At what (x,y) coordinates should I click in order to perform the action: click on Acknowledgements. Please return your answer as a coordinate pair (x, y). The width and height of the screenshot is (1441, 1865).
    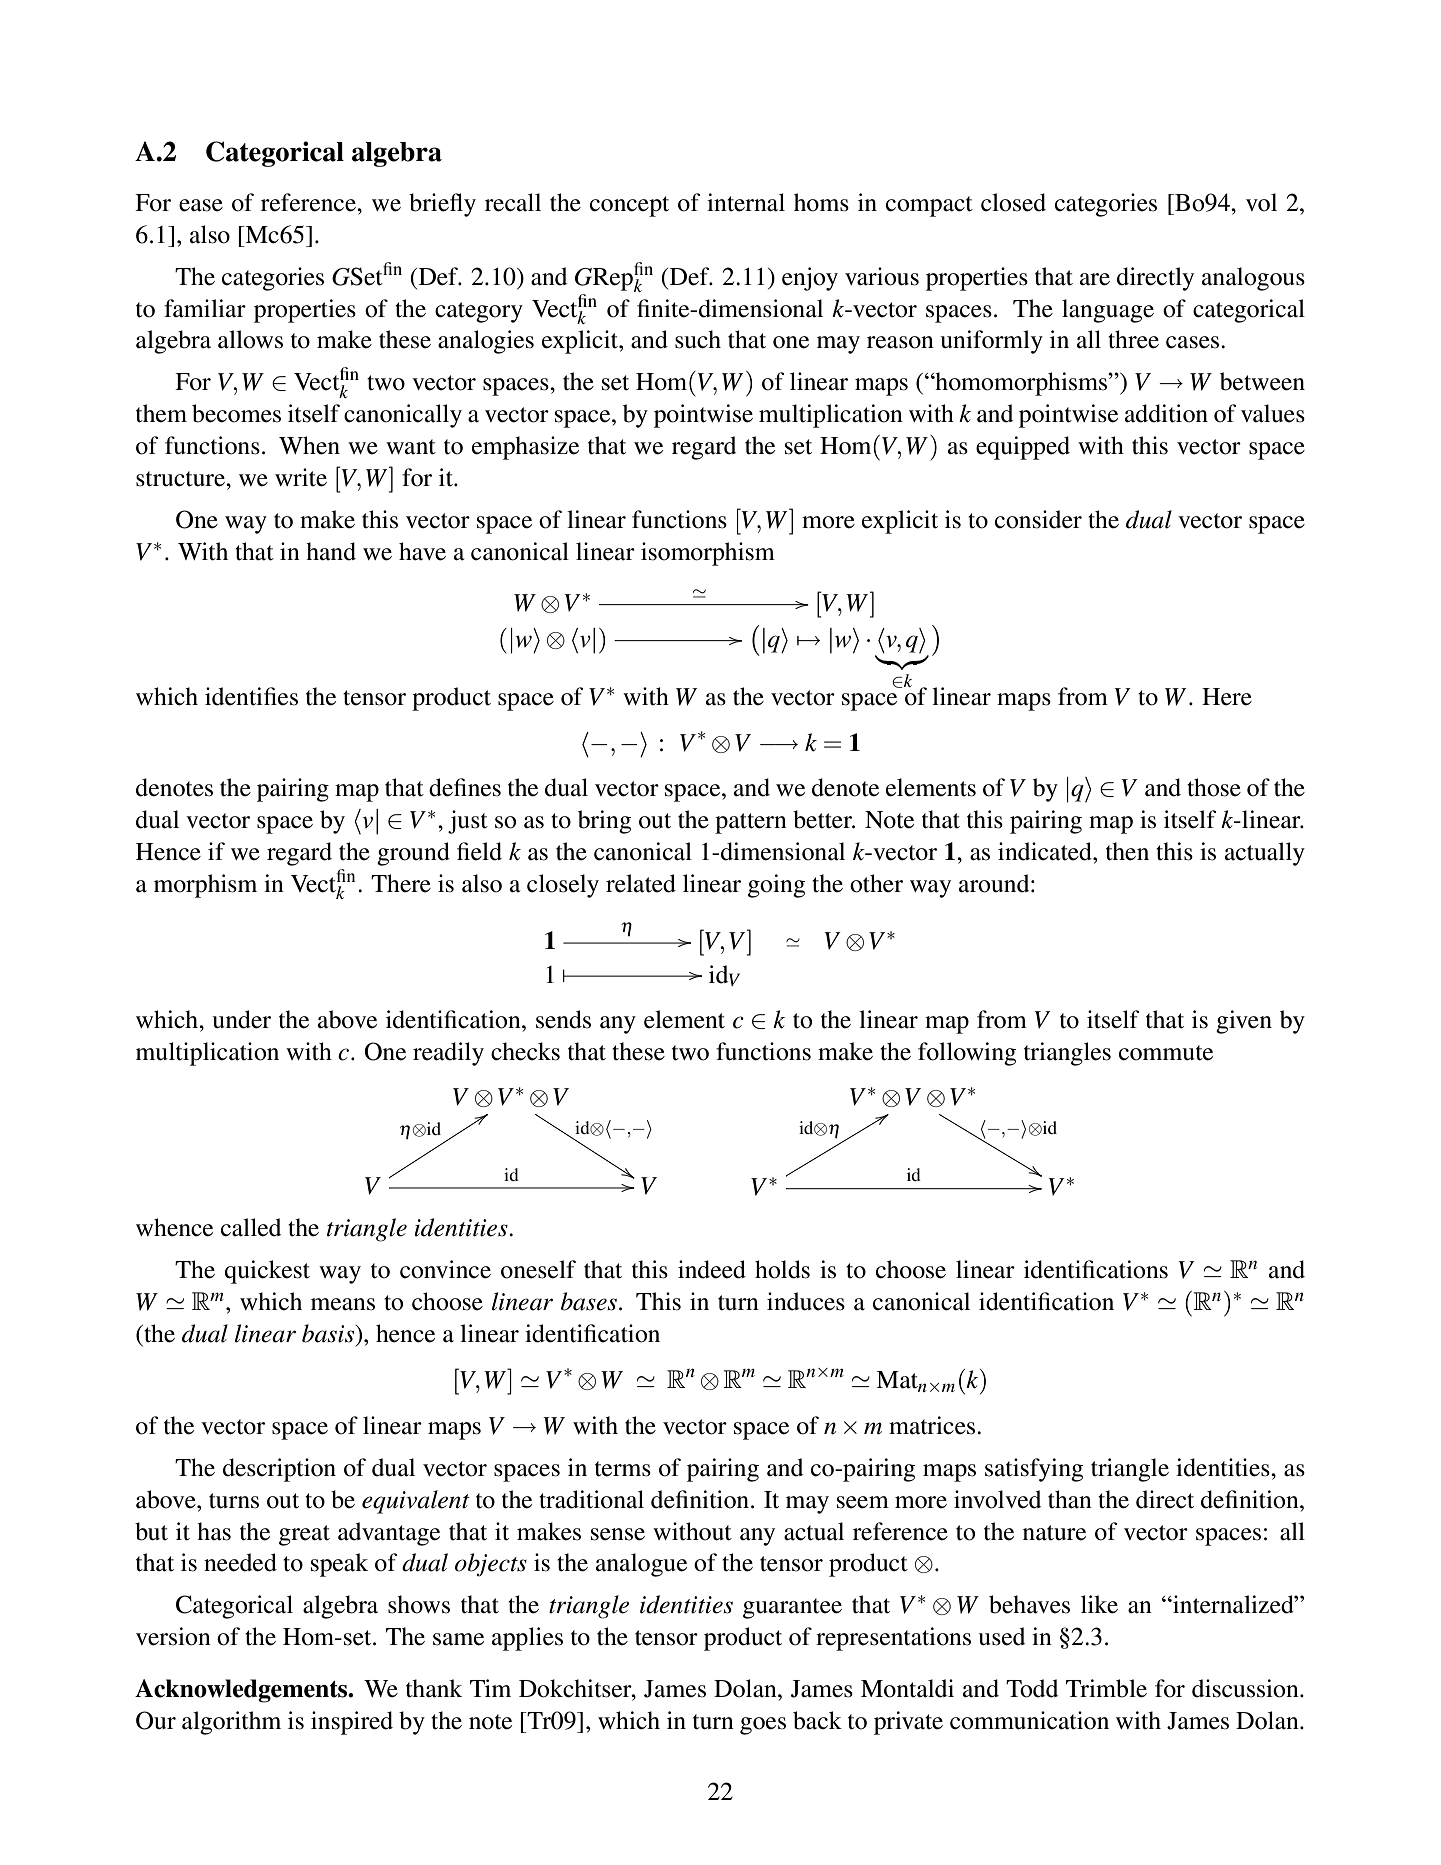
    Looking at the image, I should click on (242, 1691).
